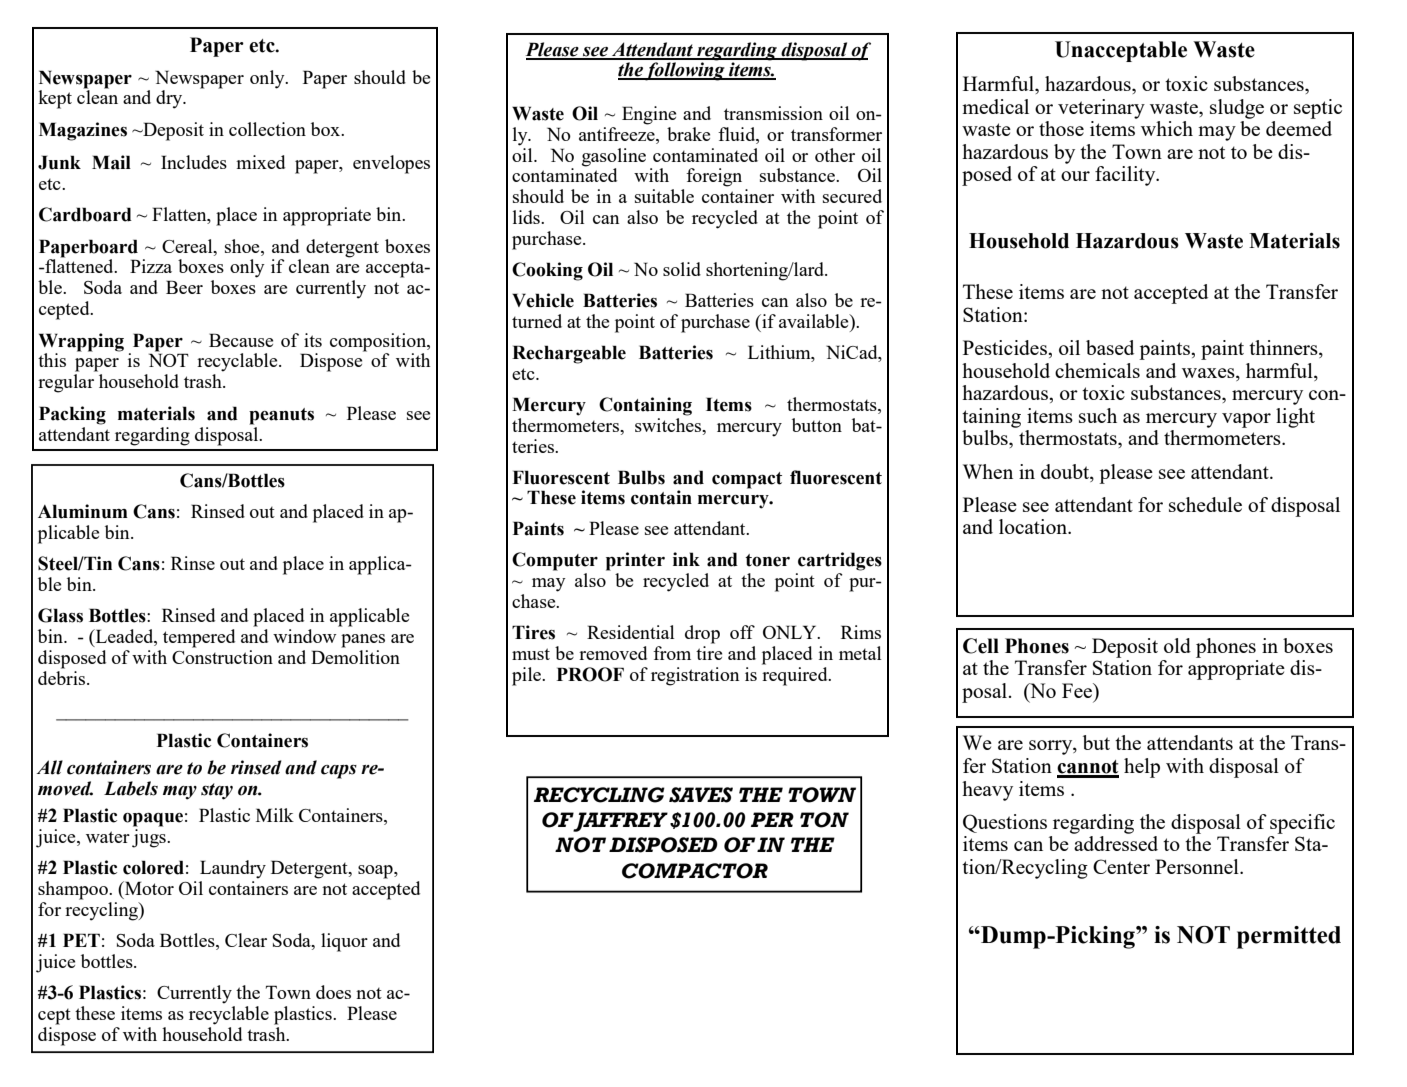 Image resolution: width=1407 pixels, height=1087 pixels. What do you see at coordinates (246, 940) in the image?
I see `Clear` at bounding box center [246, 940].
